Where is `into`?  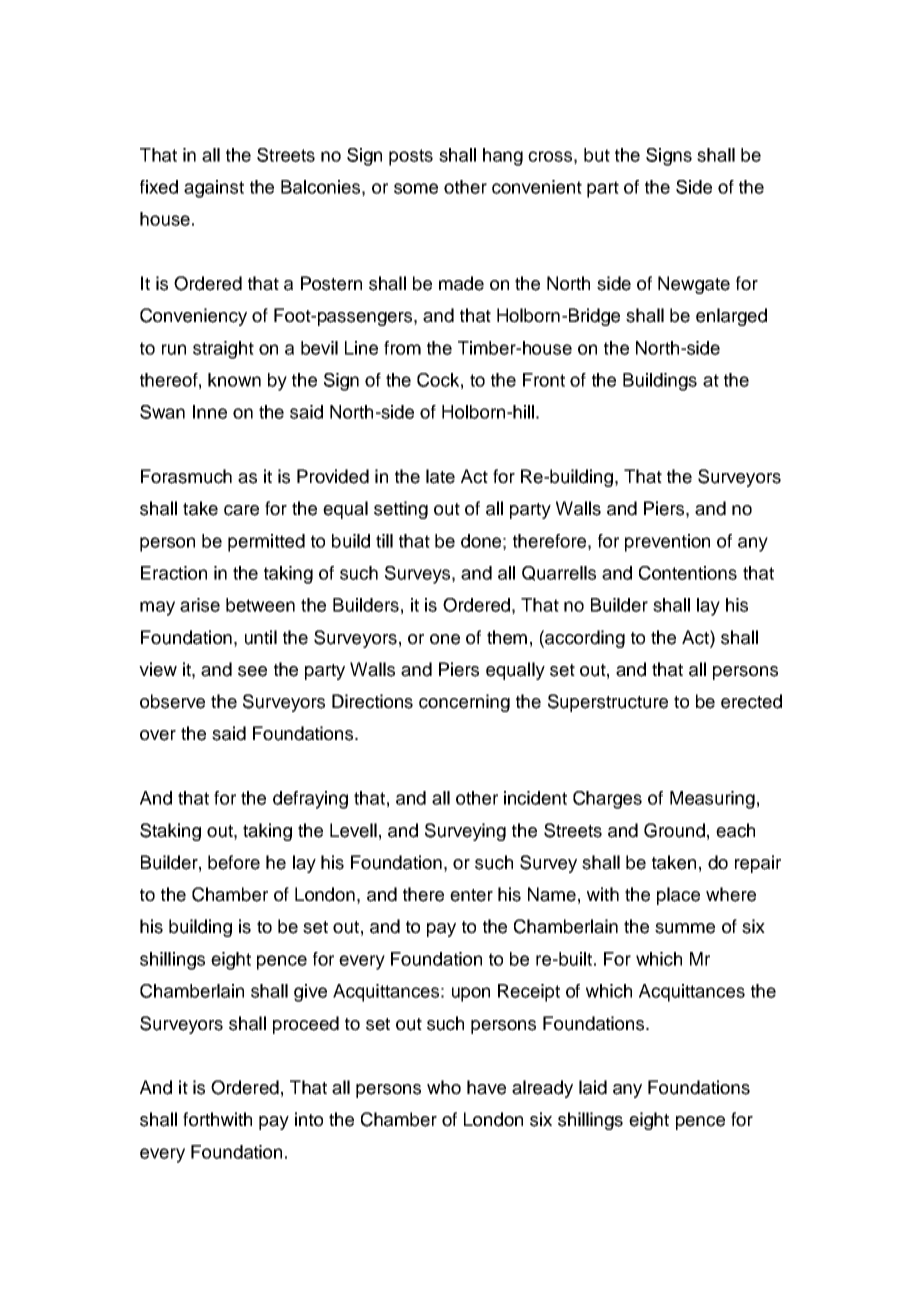 into is located at coordinates (309, 1119).
